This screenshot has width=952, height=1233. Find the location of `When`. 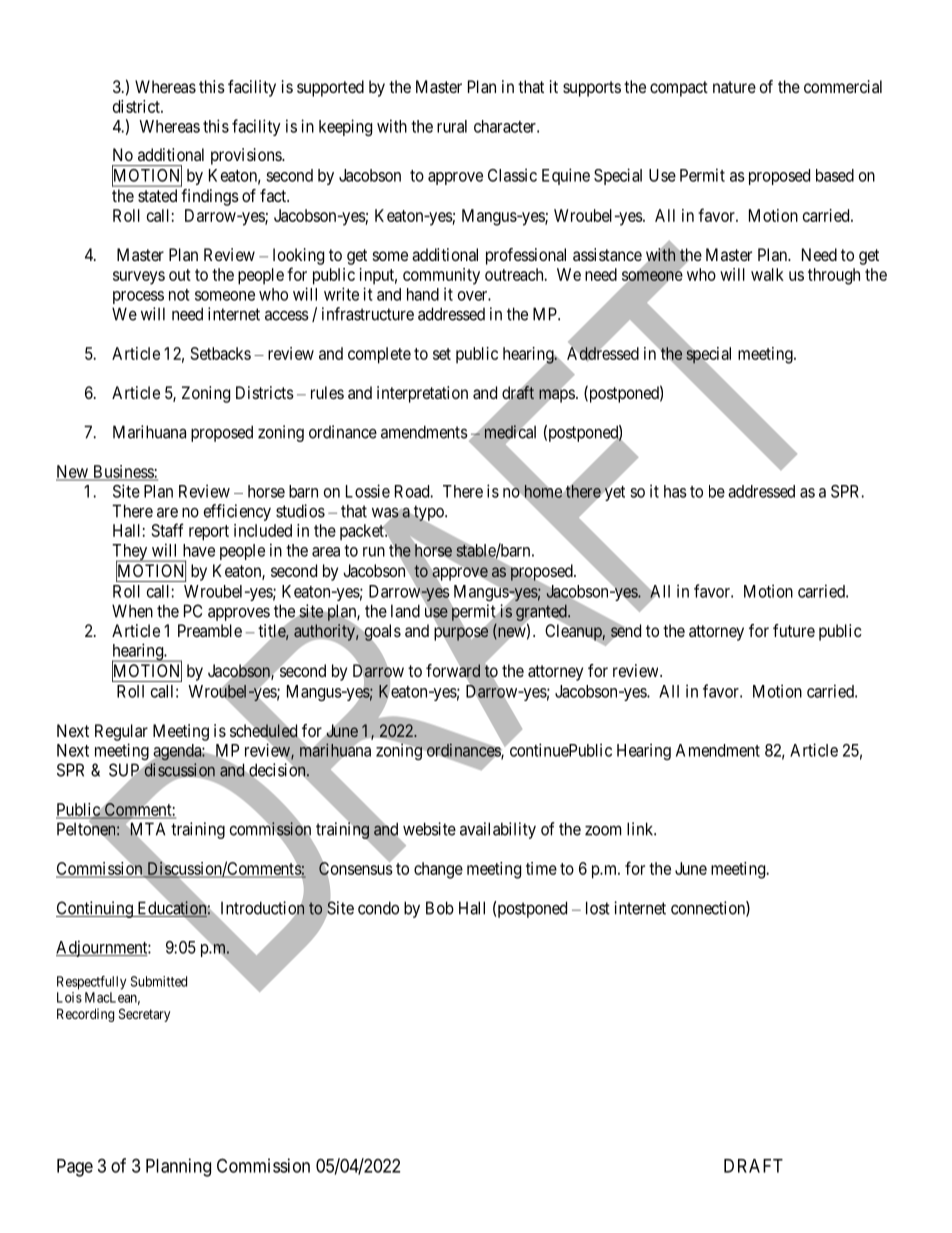

When is located at coordinates (132, 611).
